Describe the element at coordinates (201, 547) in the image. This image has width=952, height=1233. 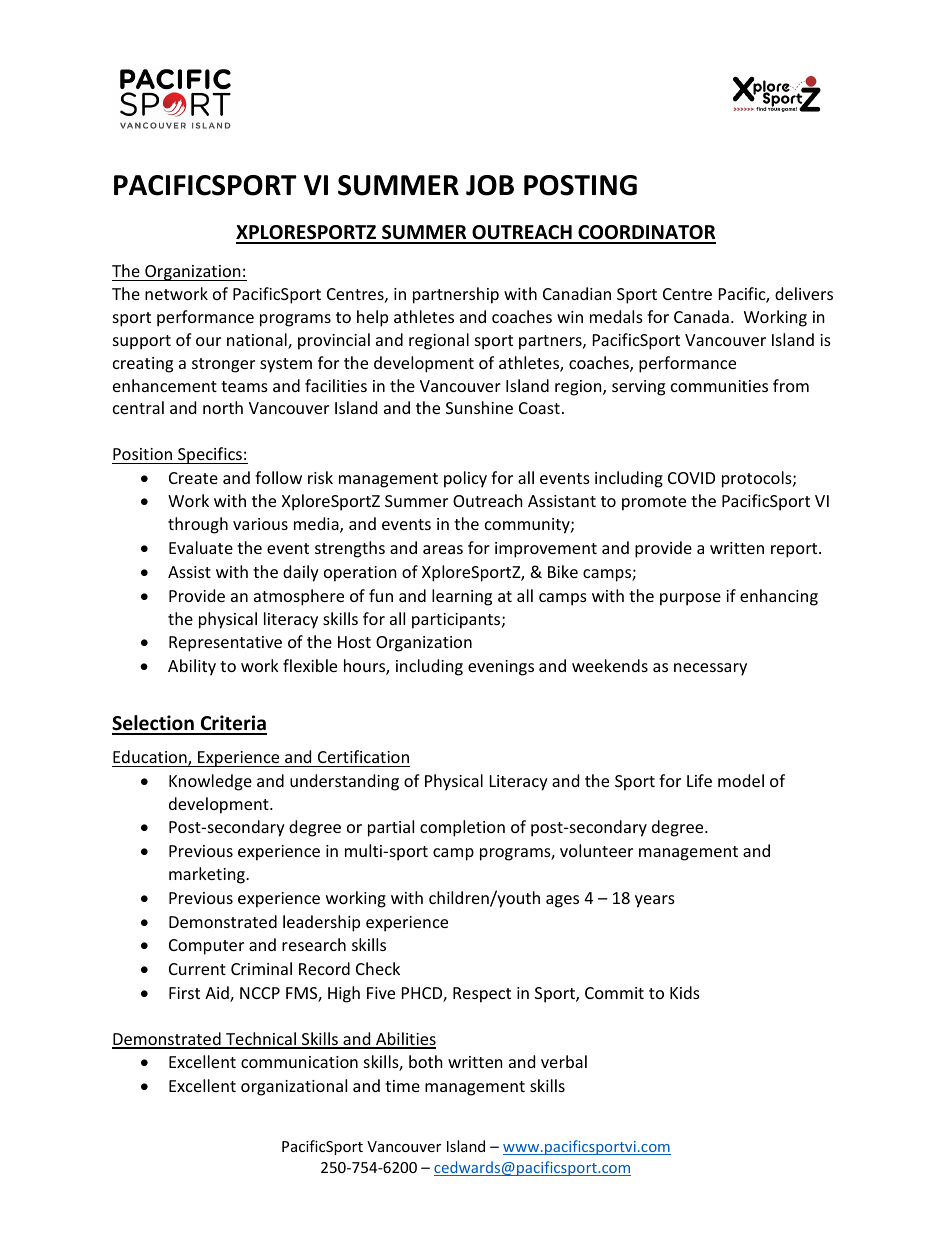
I see `Evaluate` at that location.
